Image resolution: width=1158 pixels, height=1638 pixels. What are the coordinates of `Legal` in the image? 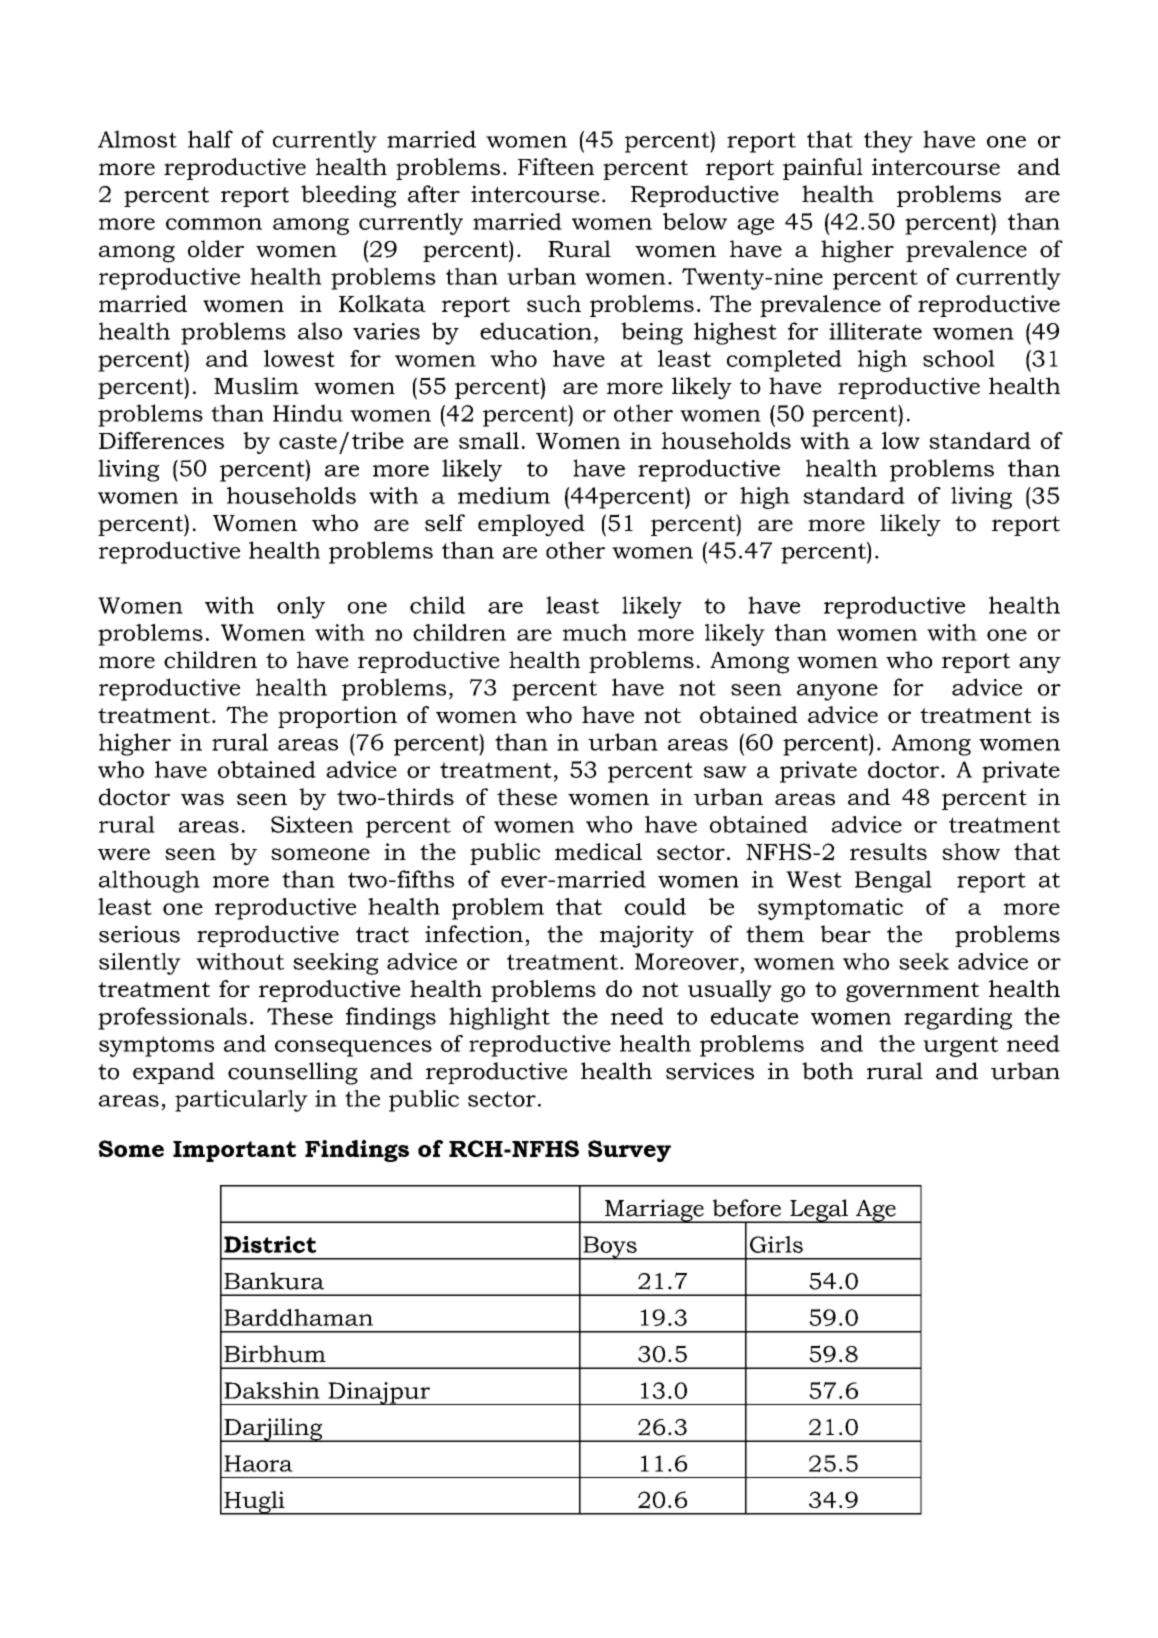 It's located at (819, 1211).
